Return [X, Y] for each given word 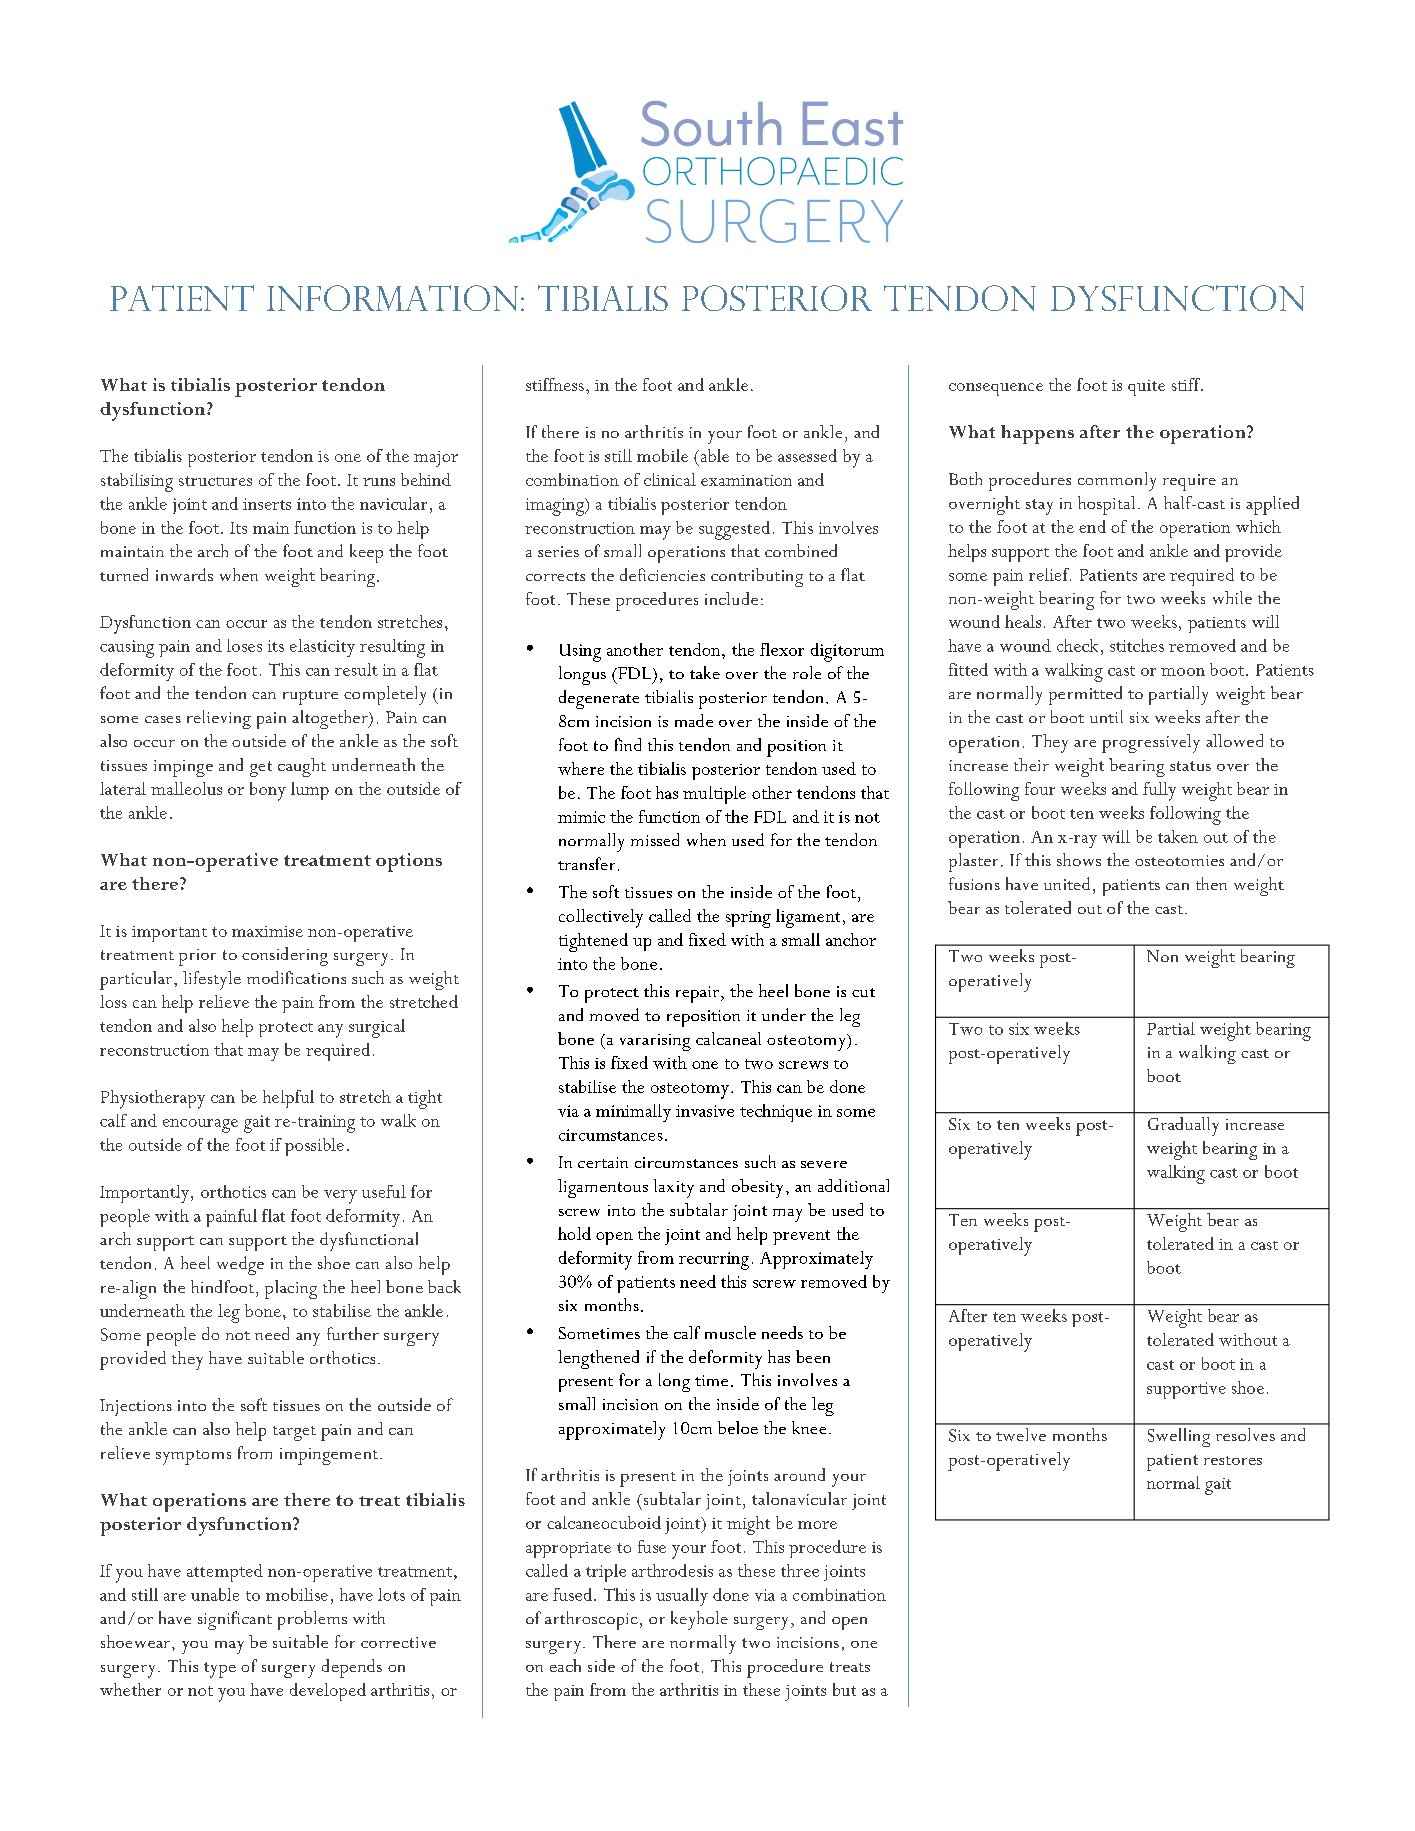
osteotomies [1179, 860]
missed [655, 839]
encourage [200, 1126]
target [294, 1433]
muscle [730, 1332]
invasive [705, 1111]
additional [853, 1185]
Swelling [1179, 1437]
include [731, 598]
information [392, 298]
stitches [1137, 645]
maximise [267, 931]
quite [1146, 388]
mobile [662, 455]
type [220, 1670]
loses [244, 645]
